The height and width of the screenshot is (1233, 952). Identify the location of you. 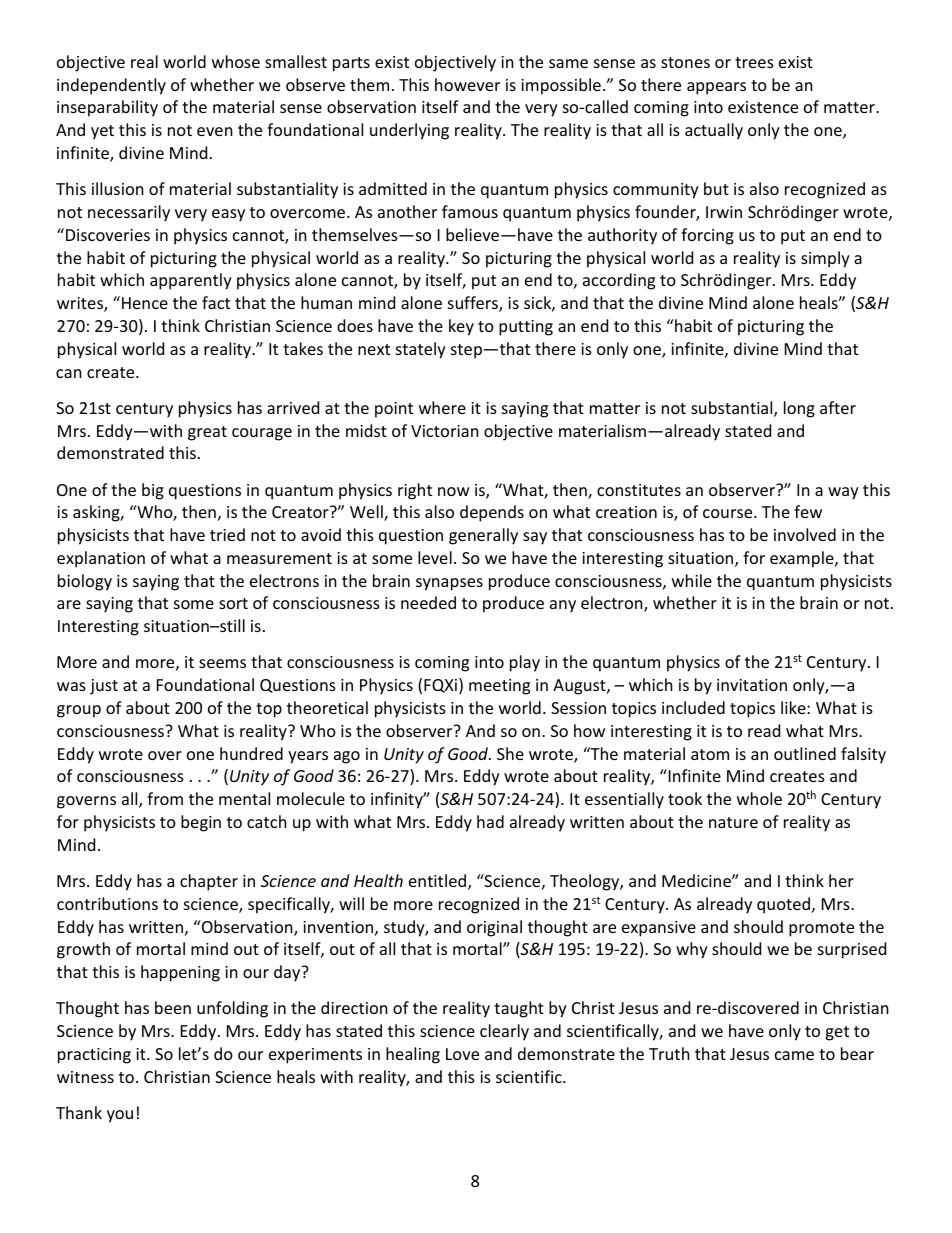
(120, 1116).
